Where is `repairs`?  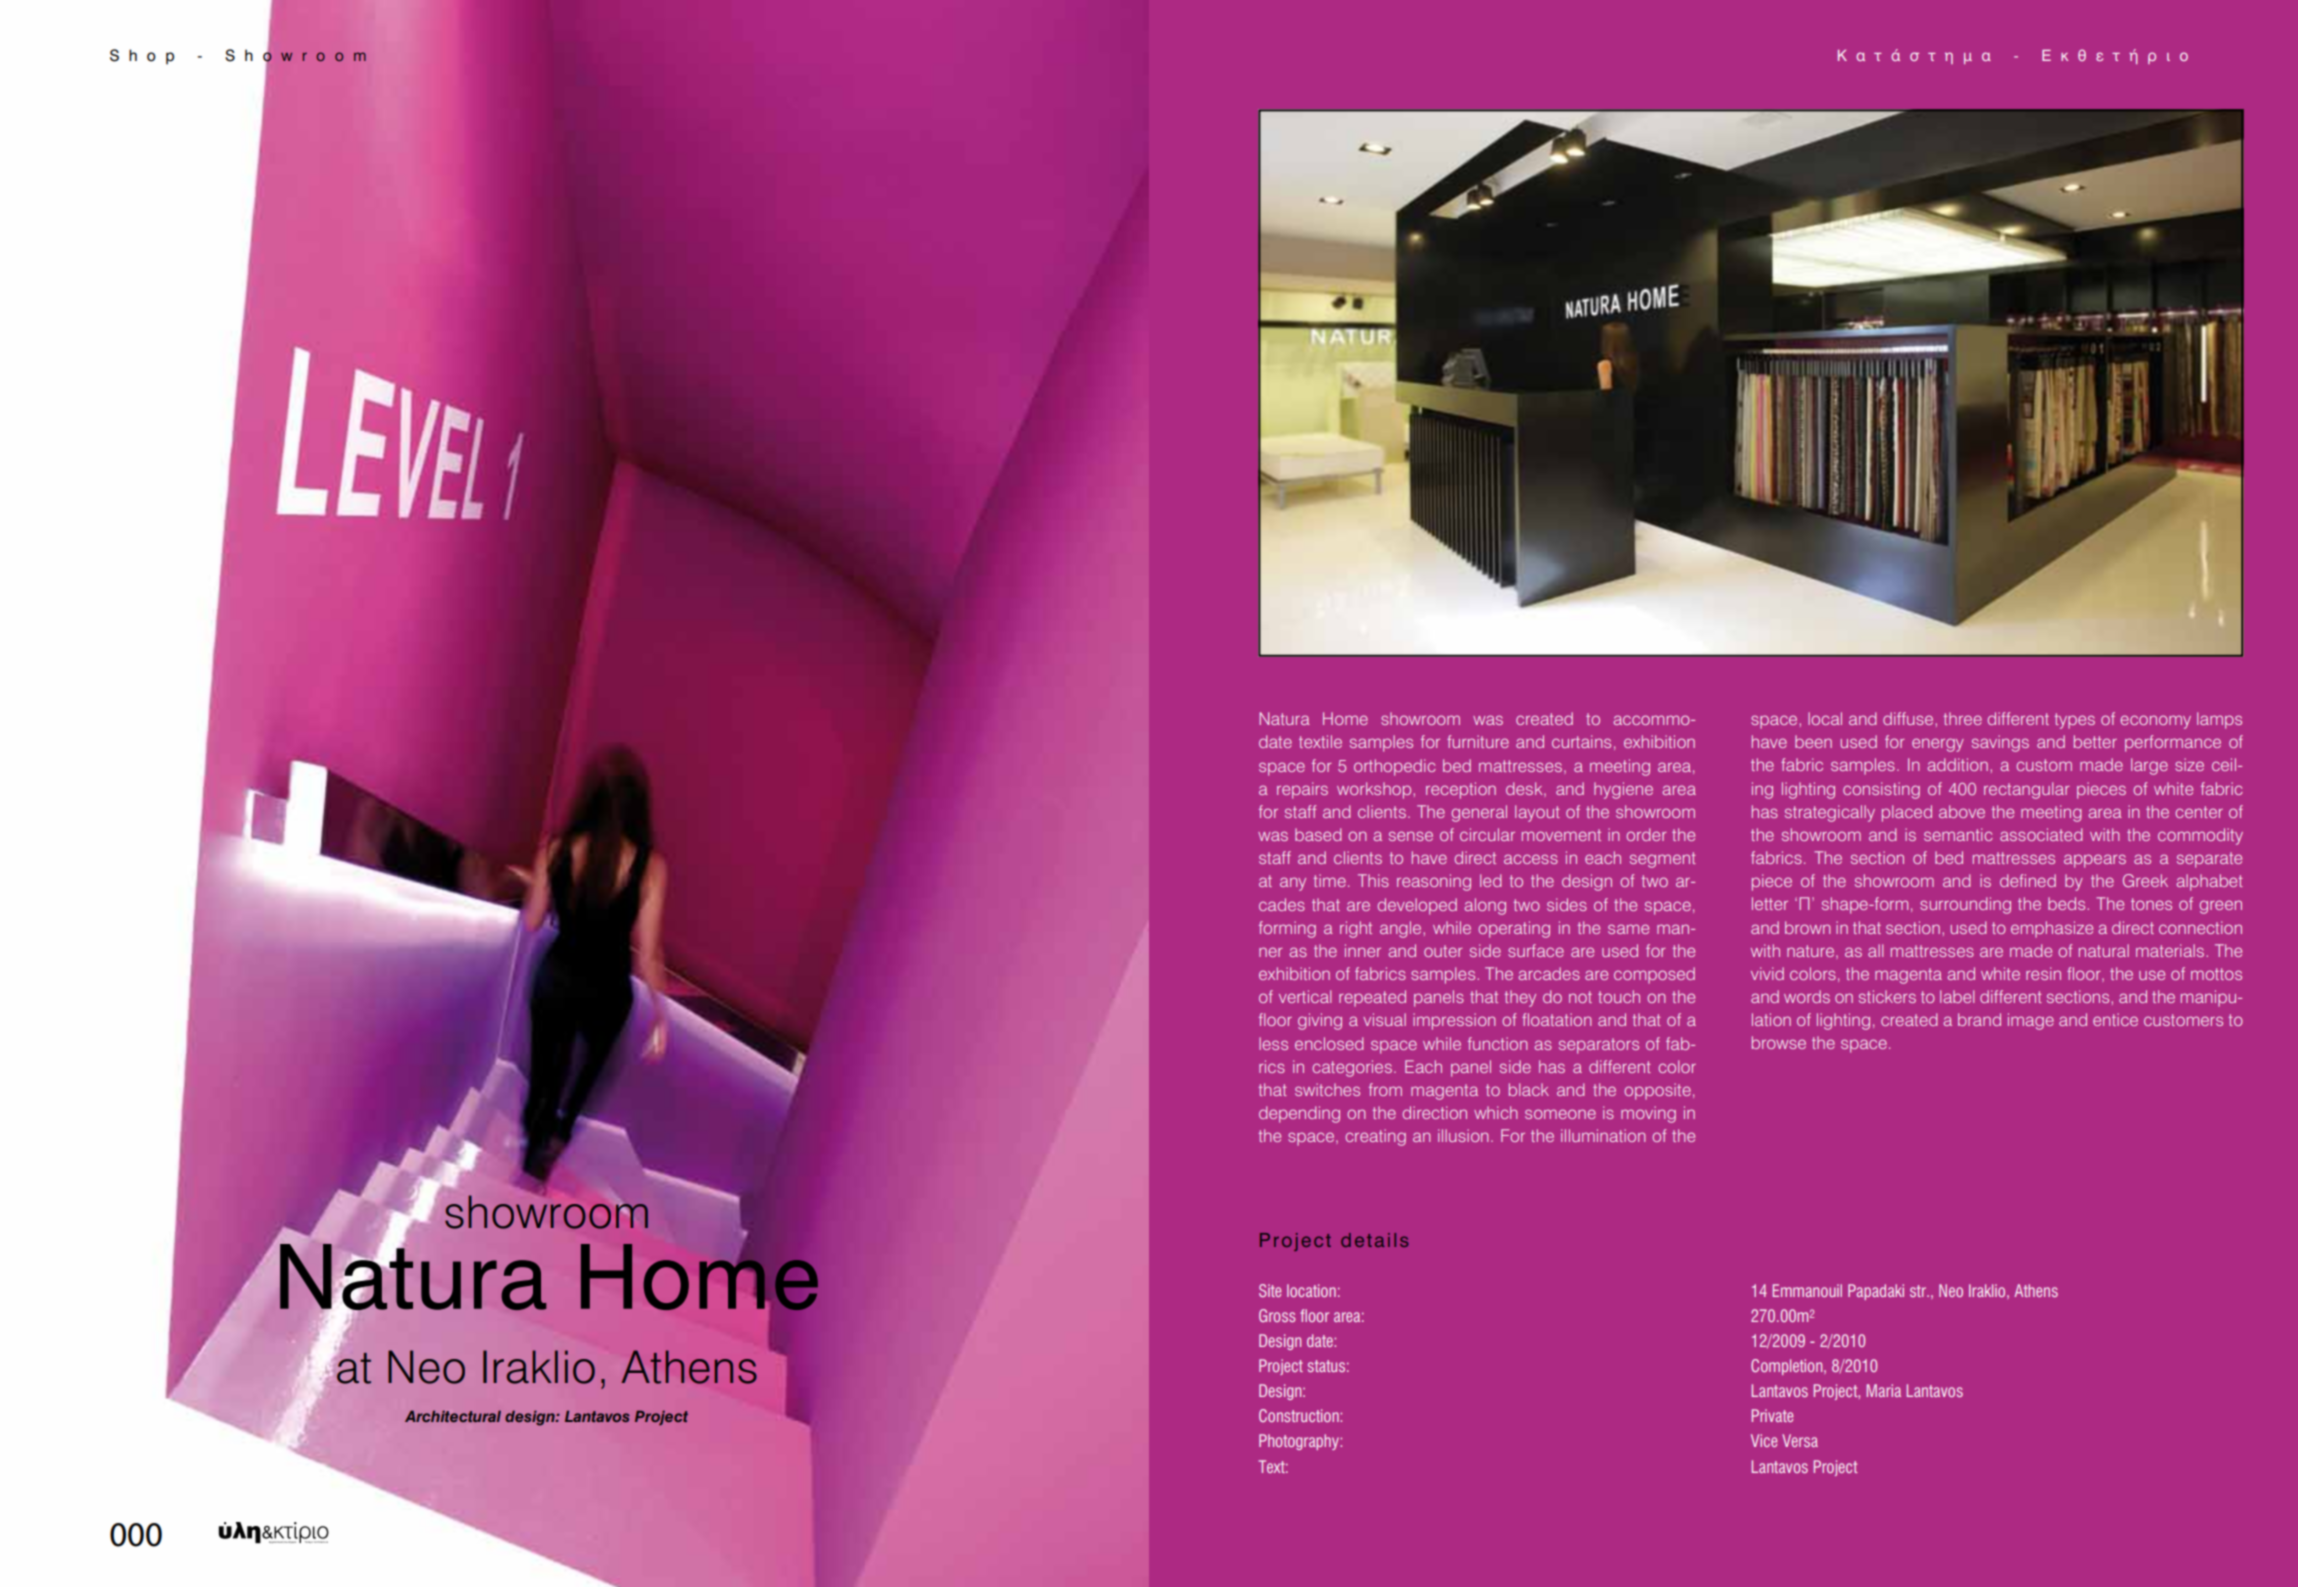
repairs is located at coordinates (1302, 790).
